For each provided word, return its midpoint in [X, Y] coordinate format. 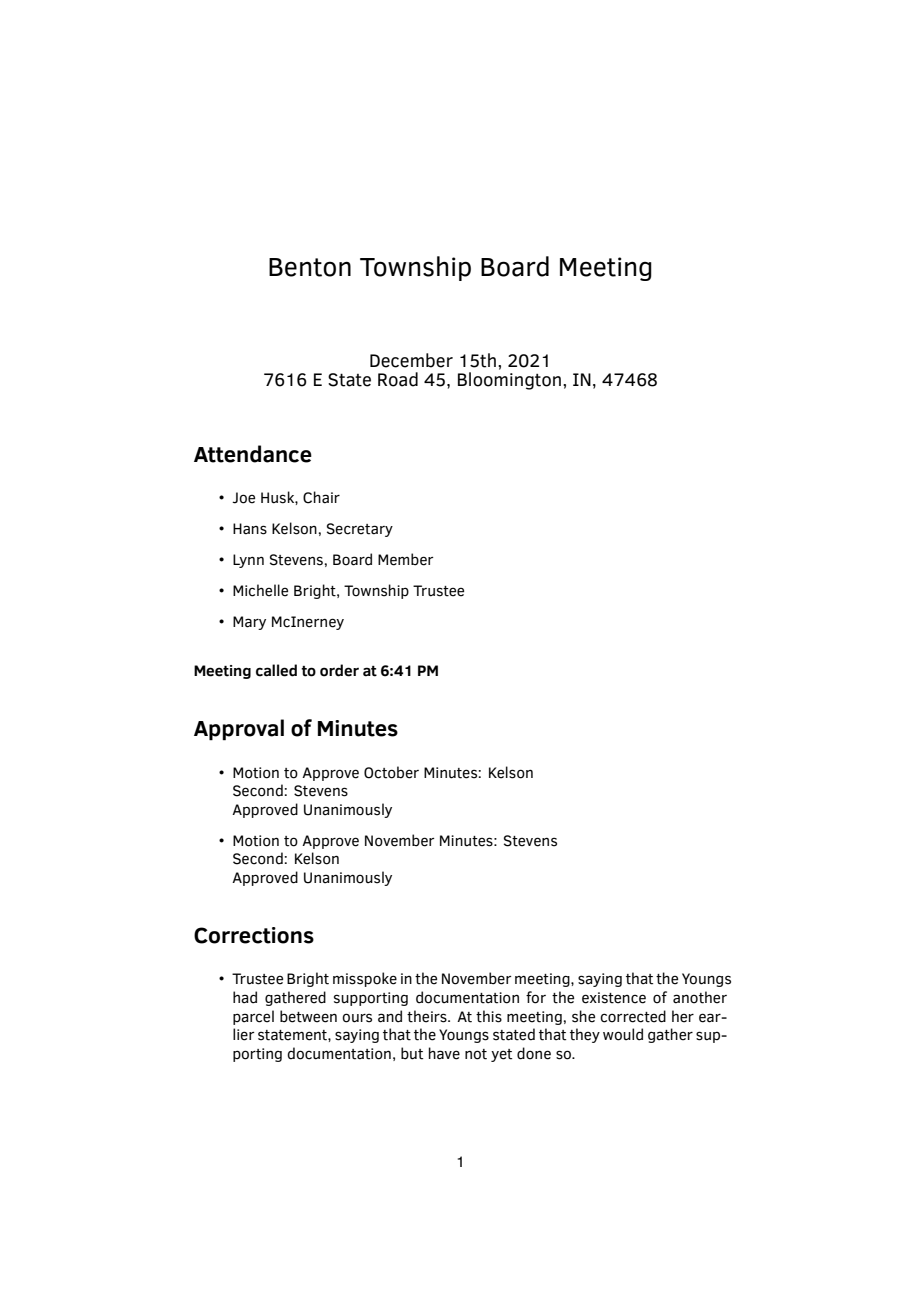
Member [405, 559]
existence [614, 998]
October [391, 772]
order [339, 670]
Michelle [260, 590]
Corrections [254, 935]
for [536, 997]
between [308, 1016]
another [700, 997]
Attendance [253, 454]
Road [398, 379]
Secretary [360, 530]
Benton [310, 267]
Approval [239, 730]
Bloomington [509, 381]
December [411, 360]
